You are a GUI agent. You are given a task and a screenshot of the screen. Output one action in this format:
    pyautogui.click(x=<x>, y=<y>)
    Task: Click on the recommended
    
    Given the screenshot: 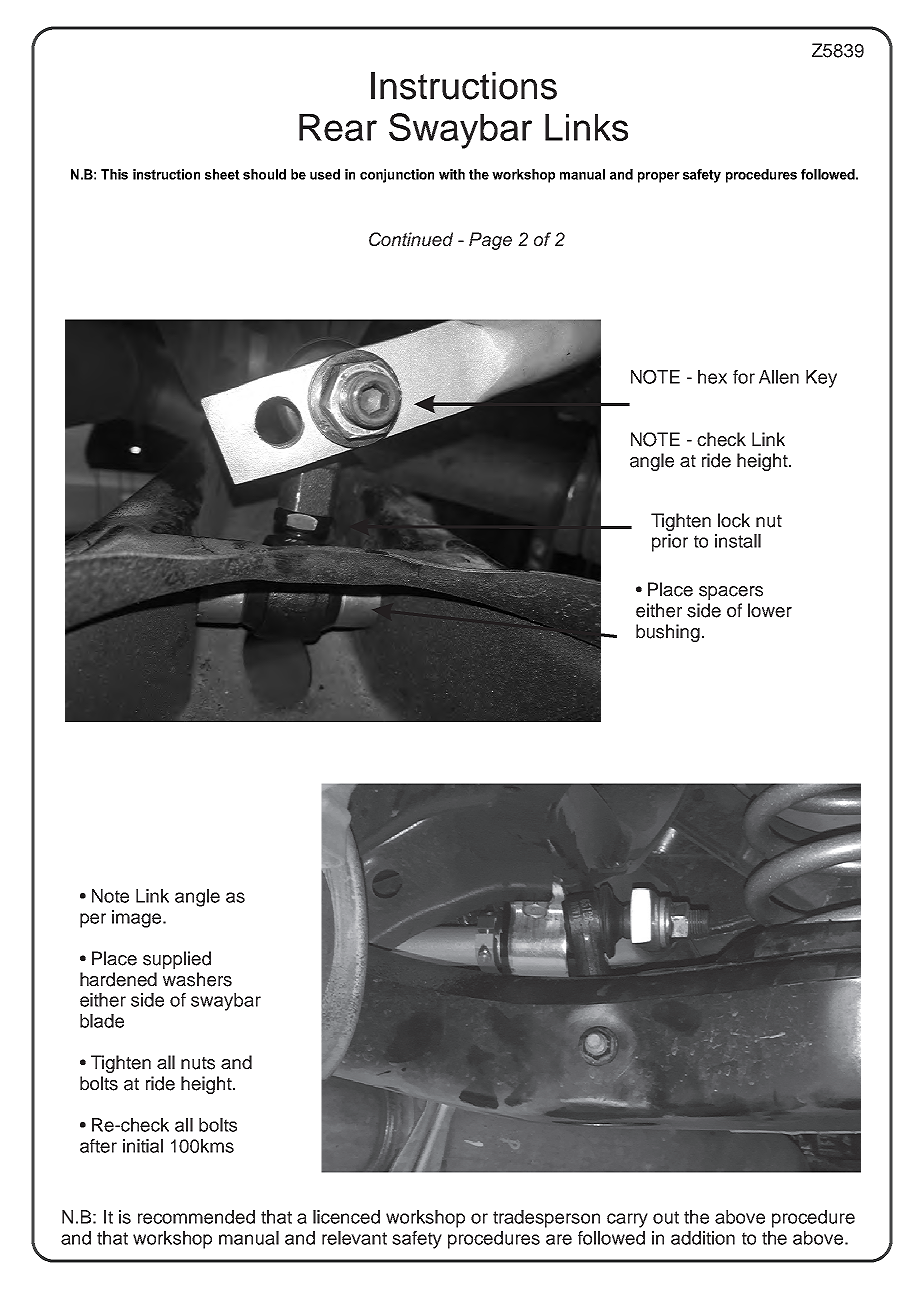 What is the action you would take?
    pyautogui.click(x=196, y=1217)
